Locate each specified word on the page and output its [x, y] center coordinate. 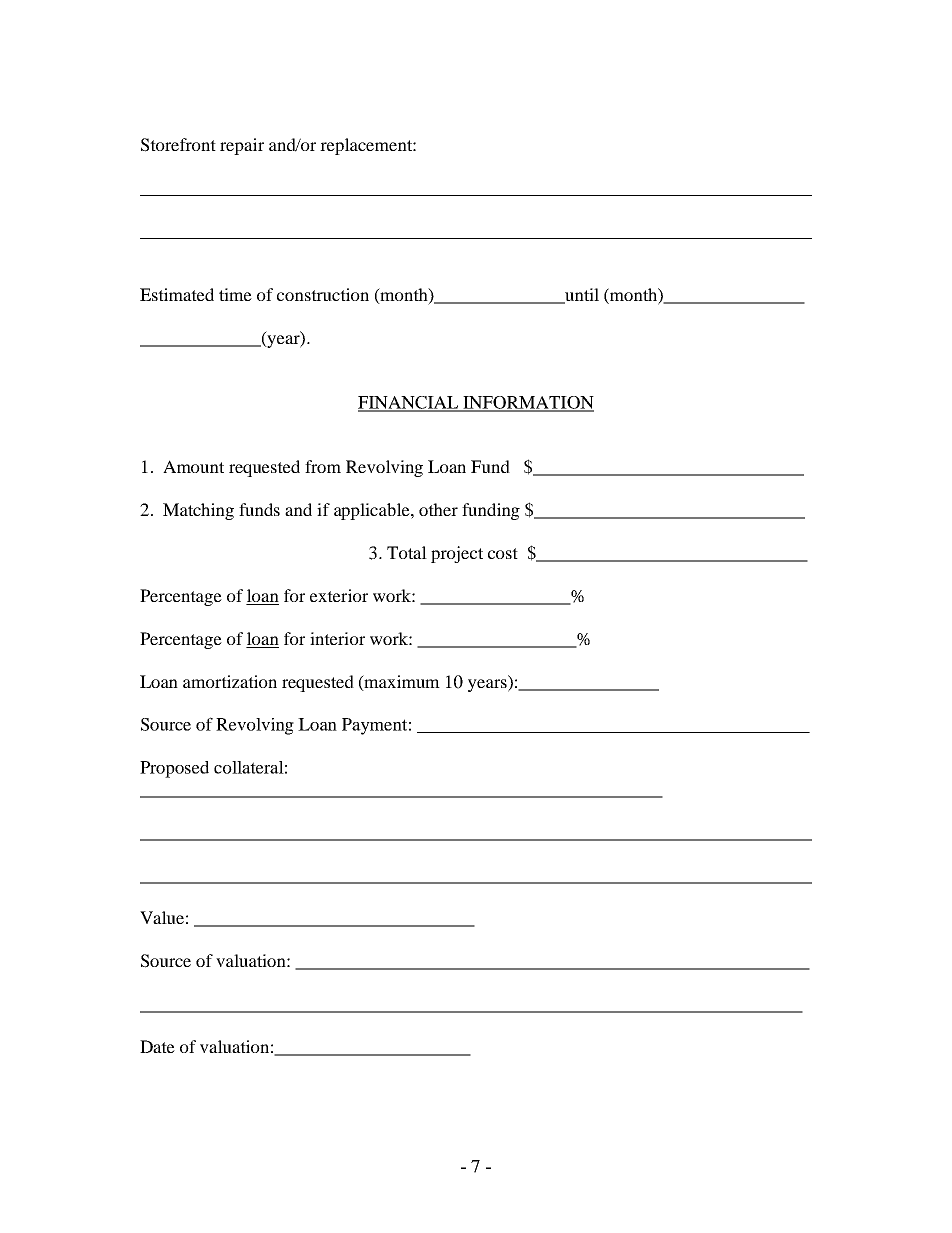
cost [503, 553]
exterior [339, 595]
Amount [193, 466]
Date [157, 1046]
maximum [401, 682]
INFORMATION [527, 403]
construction [323, 294]
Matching [198, 511]
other [438, 509]
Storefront [178, 145]
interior [337, 638]
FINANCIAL [409, 403]
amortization [230, 681]
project [457, 554]
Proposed [174, 769]
